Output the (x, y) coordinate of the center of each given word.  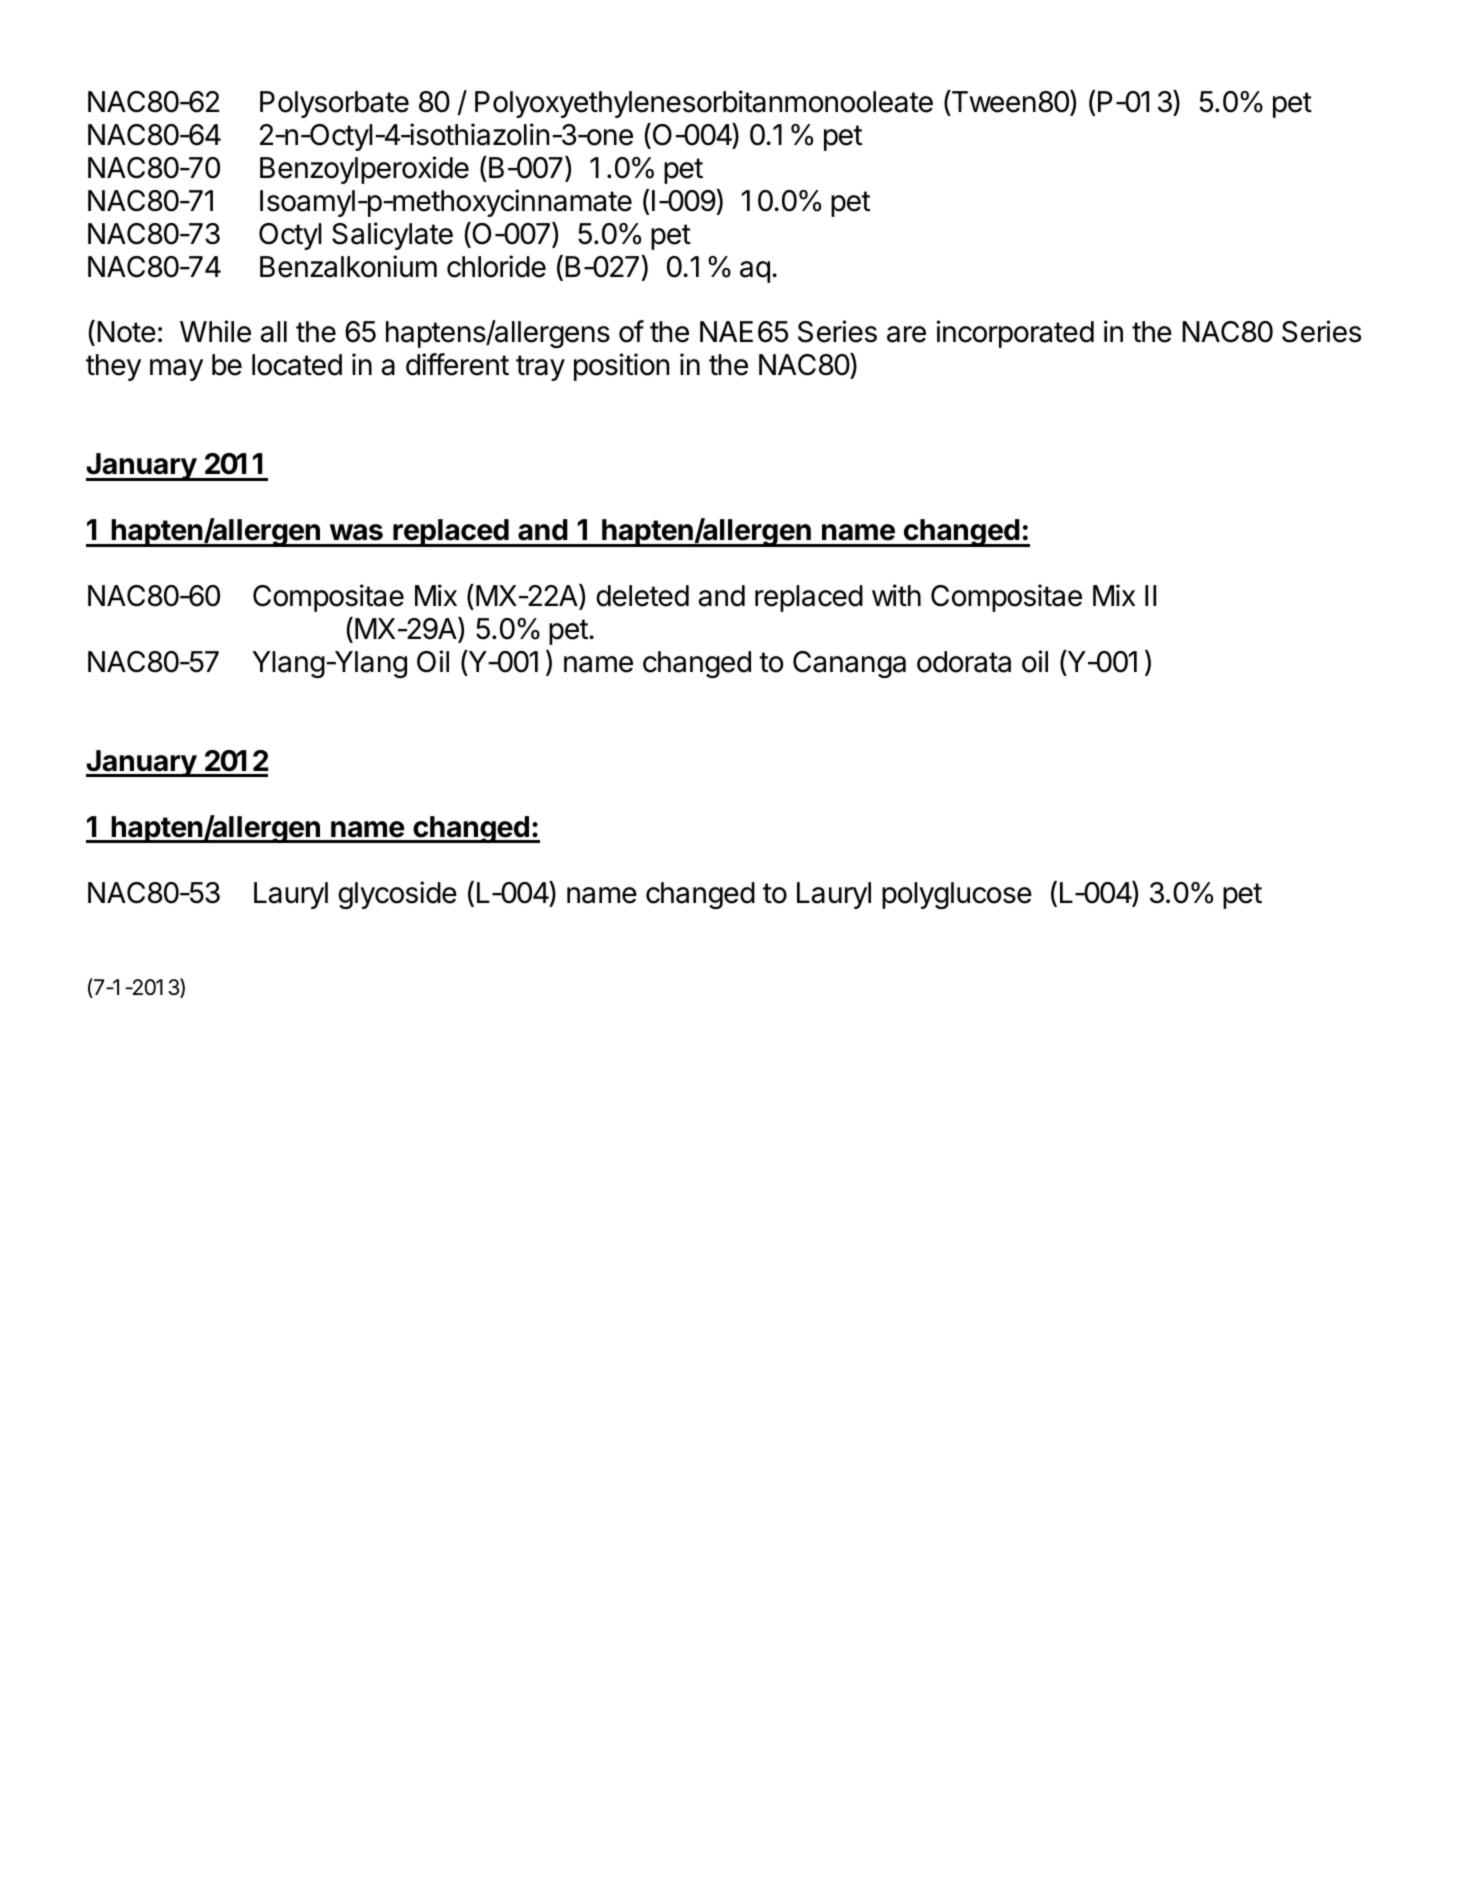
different (457, 364)
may (176, 370)
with (896, 595)
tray (540, 368)
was (356, 532)
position (621, 367)
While (215, 331)
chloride (496, 266)
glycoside (397, 895)
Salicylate (392, 236)
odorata (964, 662)
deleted (642, 596)
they (113, 367)
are (906, 334)
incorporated (1015, 334)
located (297, 365)
